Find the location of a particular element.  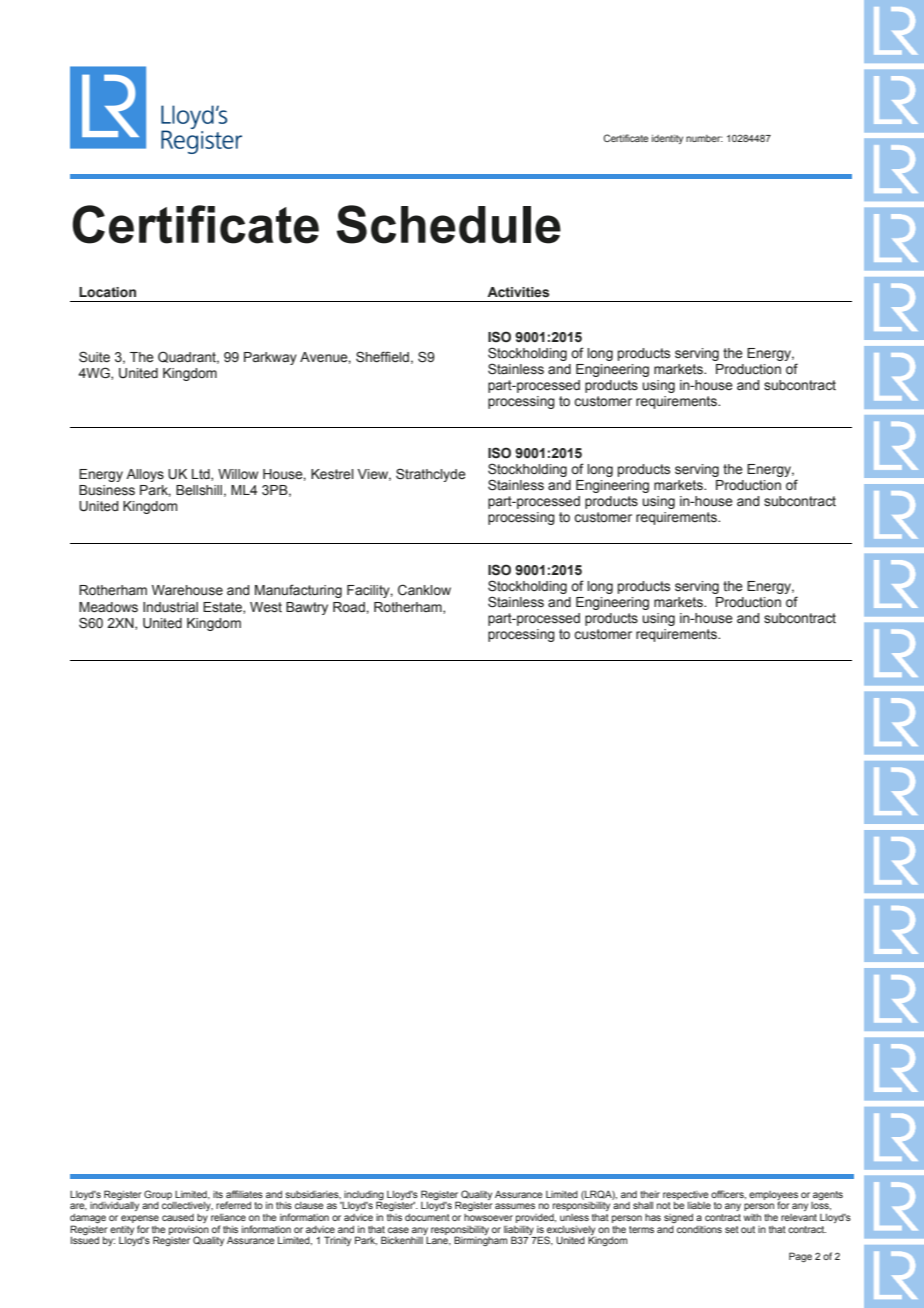

Road is located at coordinates (350, 607).
